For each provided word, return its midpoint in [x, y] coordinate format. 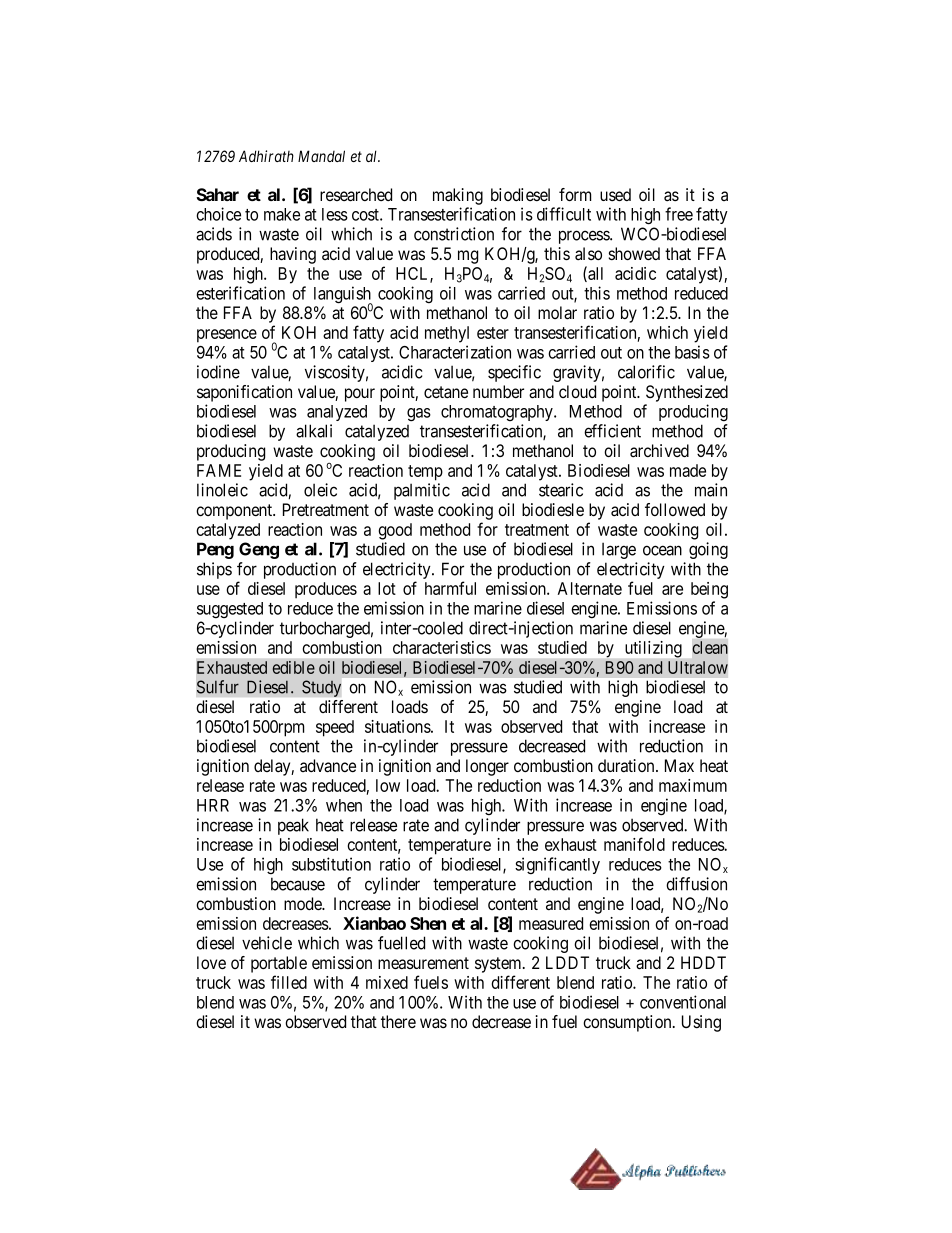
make [282, 214]
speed [335, 728]
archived [659, 451]
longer [487, 767]
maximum [693, 785]
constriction [454, 234]
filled [289, 982]
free [679, 214]
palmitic [422, 491]
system [499, 965]
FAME [219, 470]
